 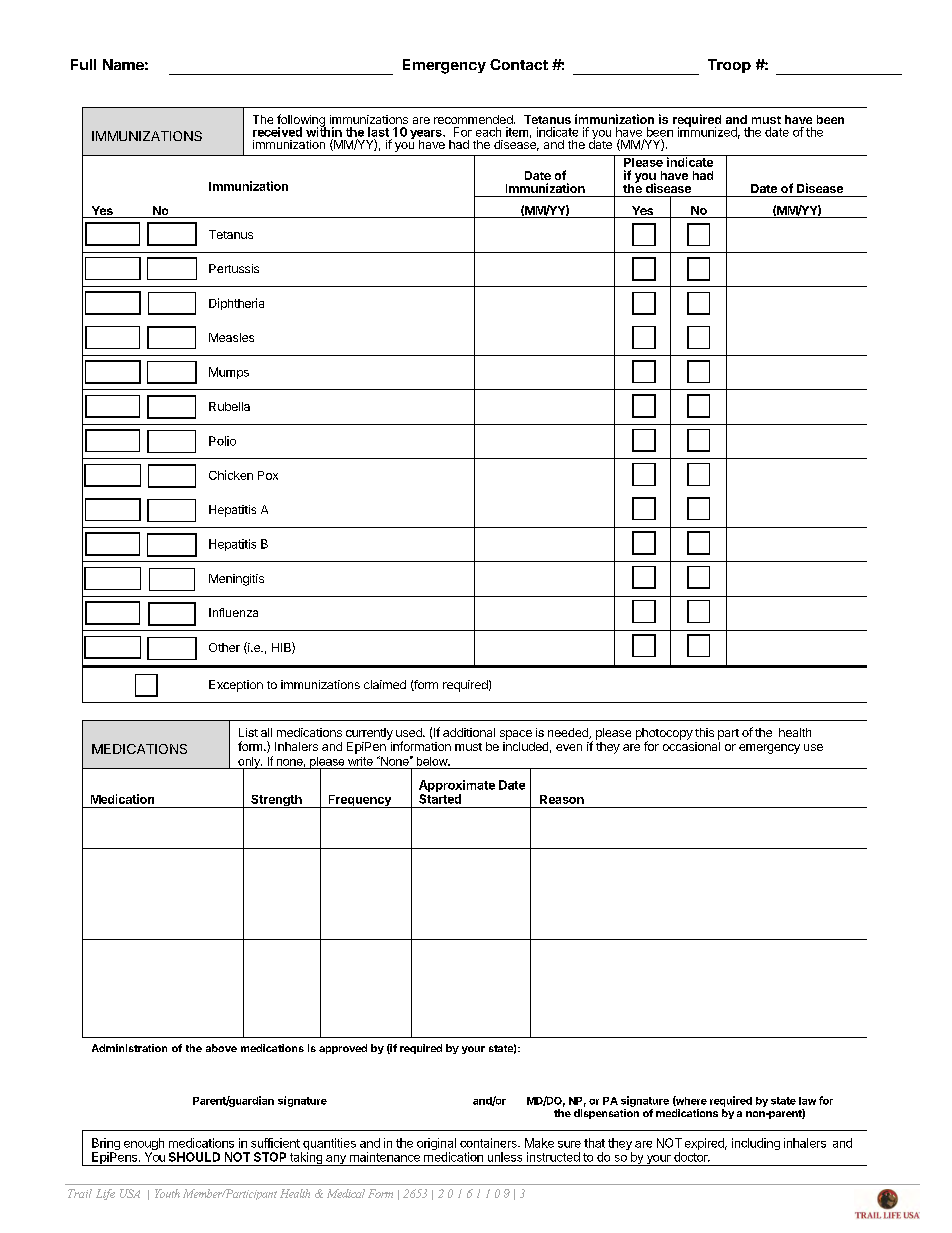 I want to click on Troop, so click(x=729, y=66).
